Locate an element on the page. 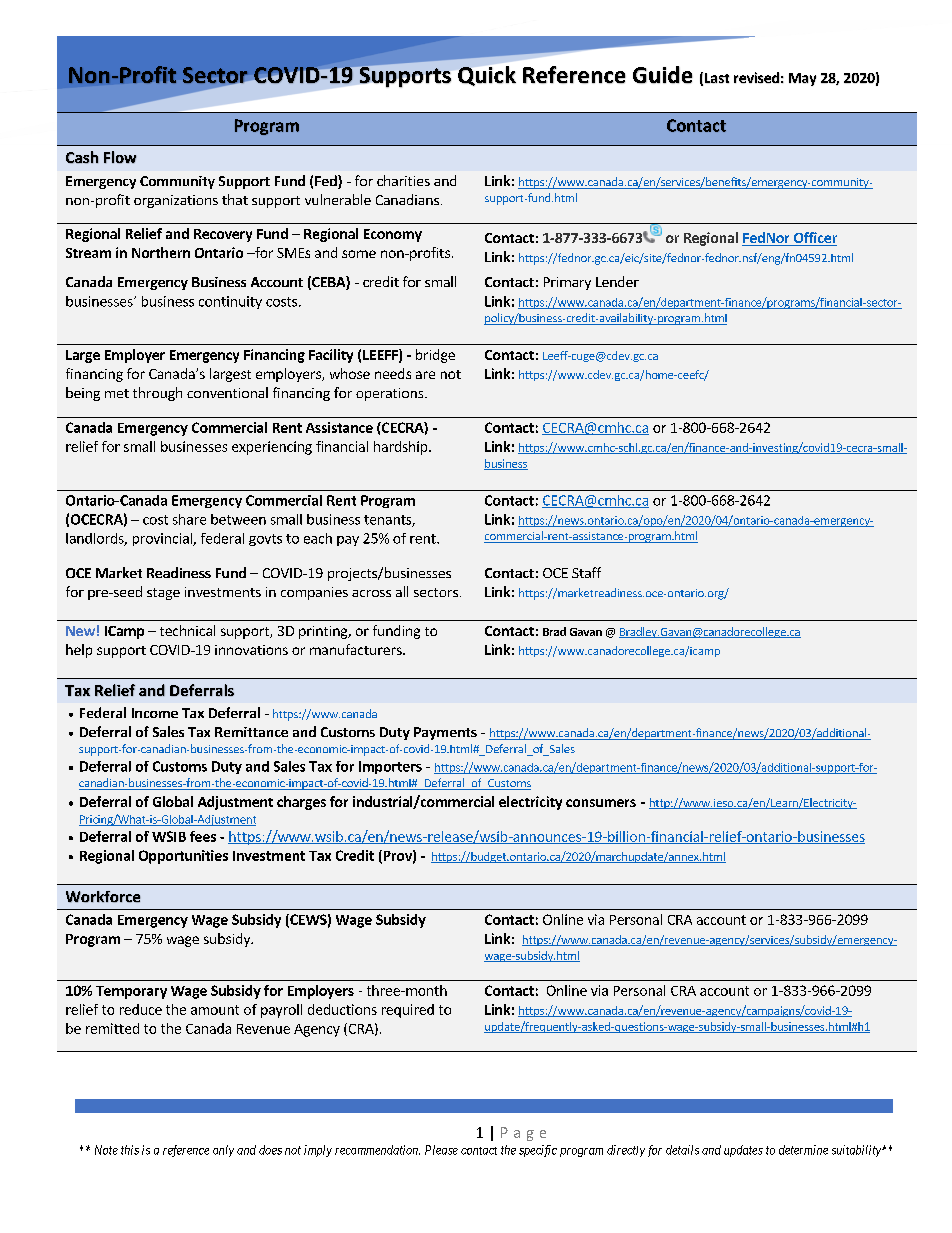 This document has width=952, height=1233. Flow is located at coordinates (120, 157).
